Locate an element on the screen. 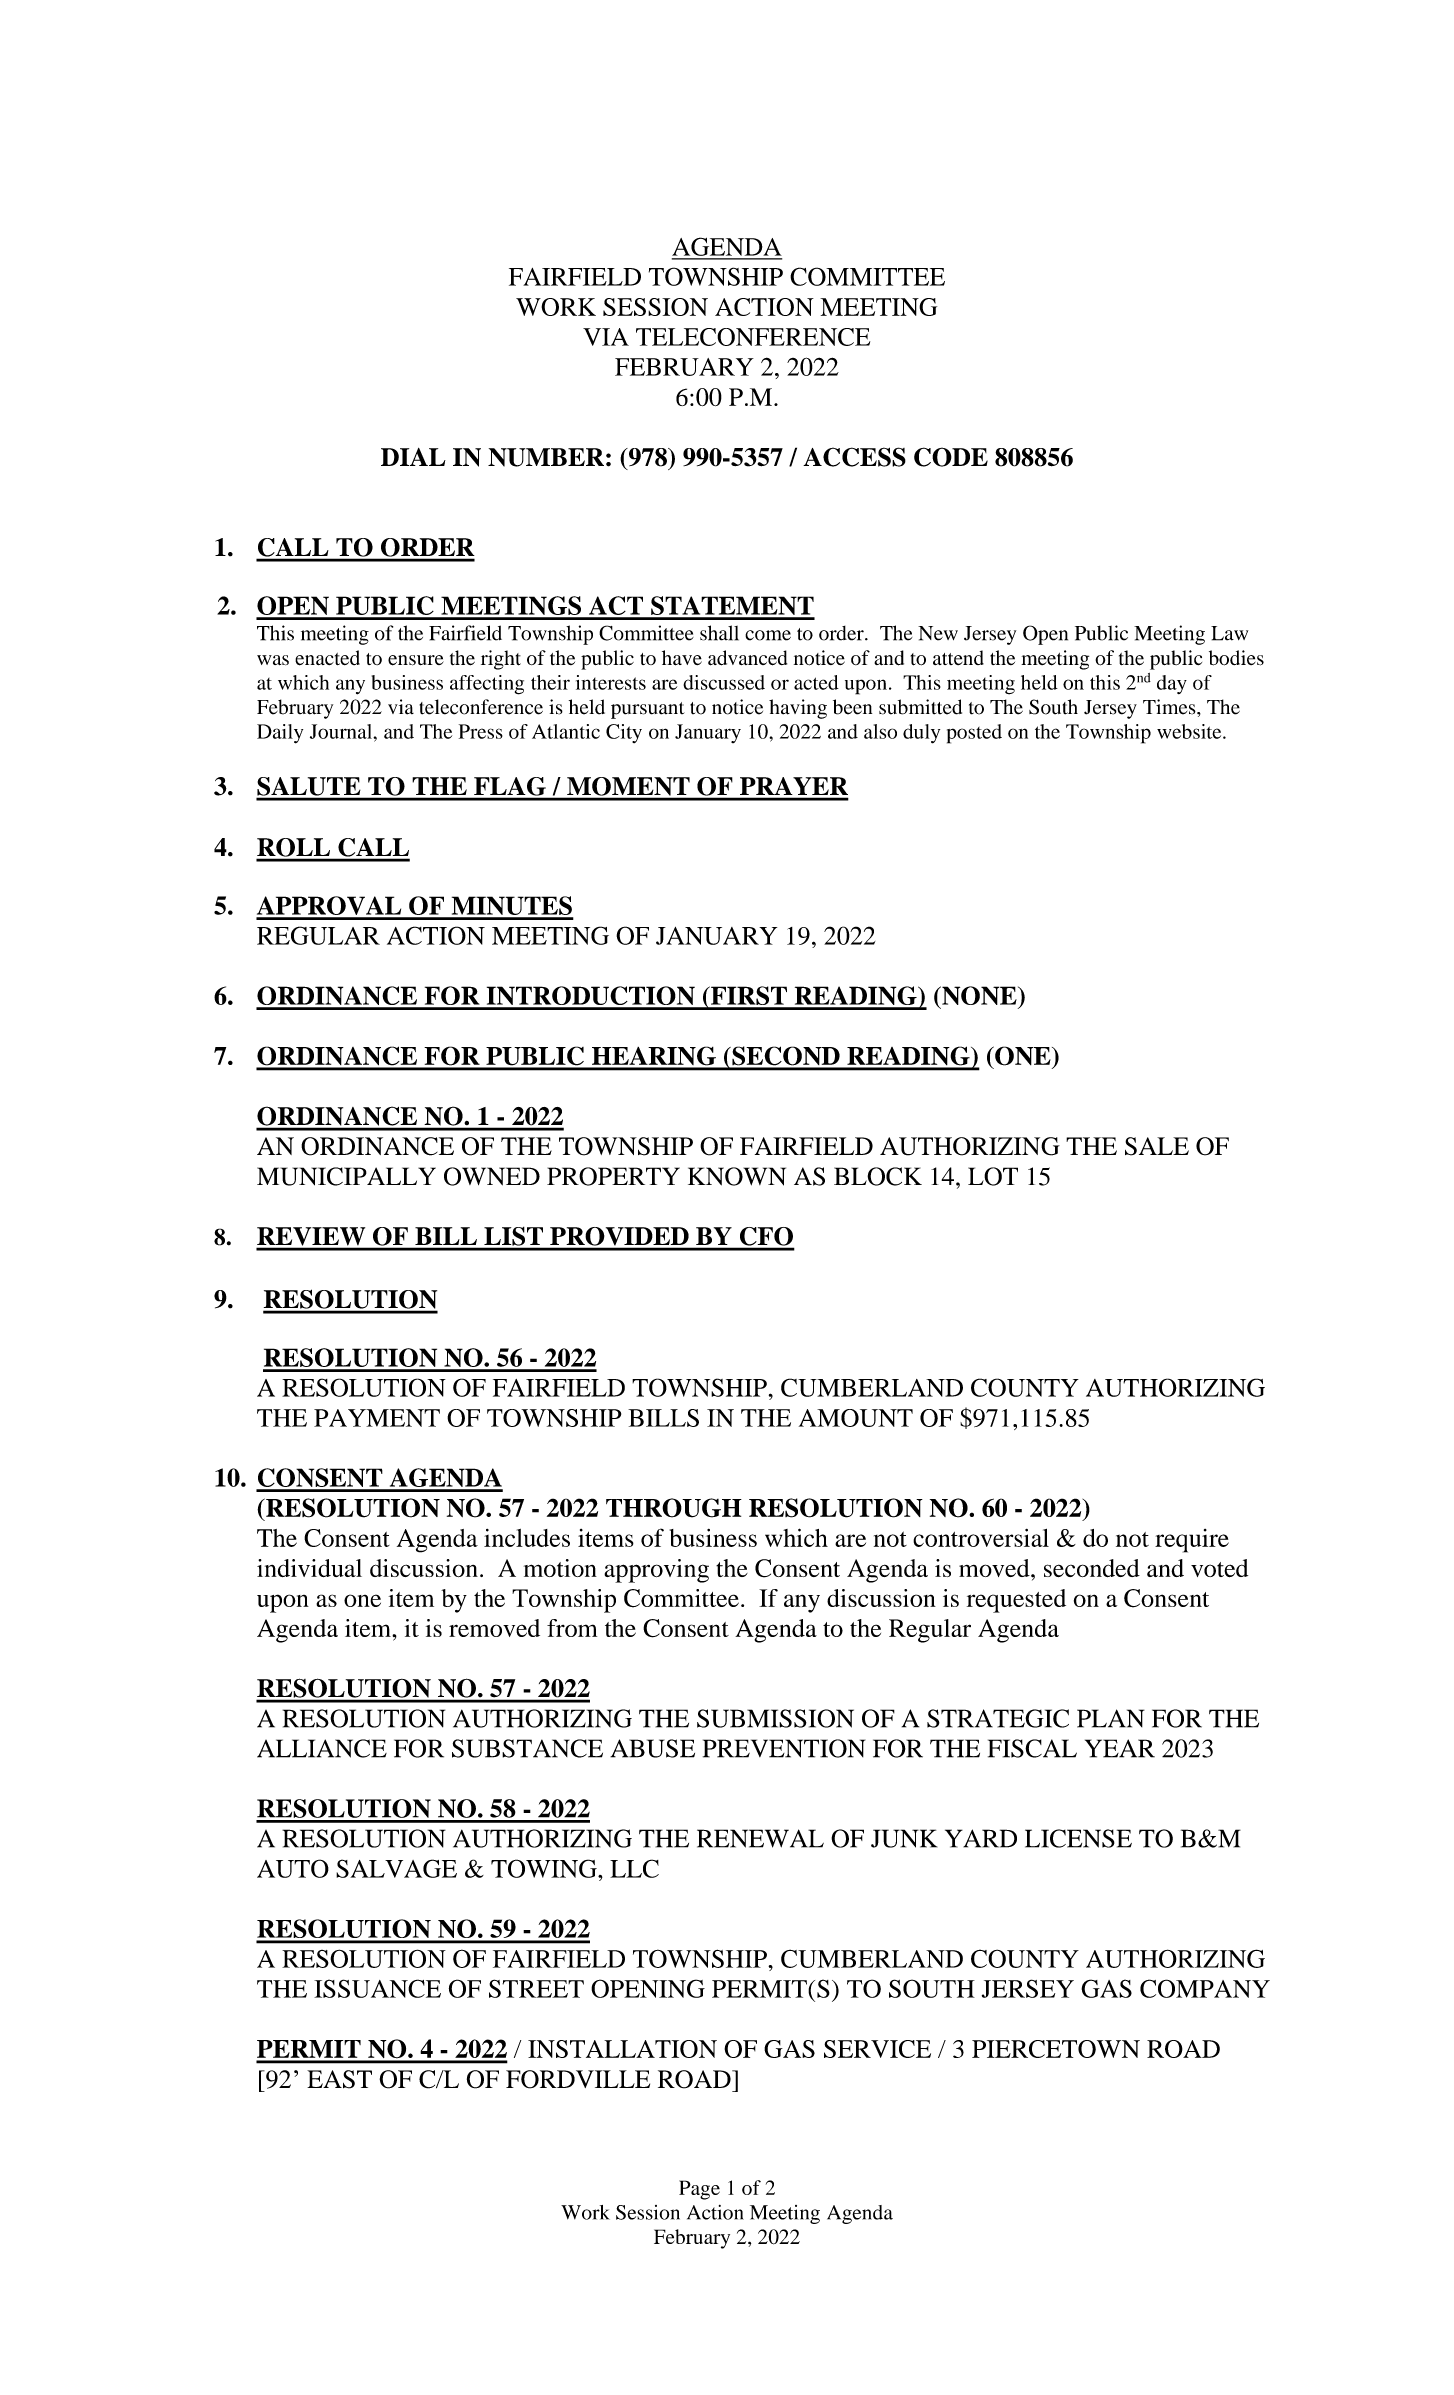 The width and height of the screenshot is (1454, 2395). DIAL is located at coordinates (413, 457).
